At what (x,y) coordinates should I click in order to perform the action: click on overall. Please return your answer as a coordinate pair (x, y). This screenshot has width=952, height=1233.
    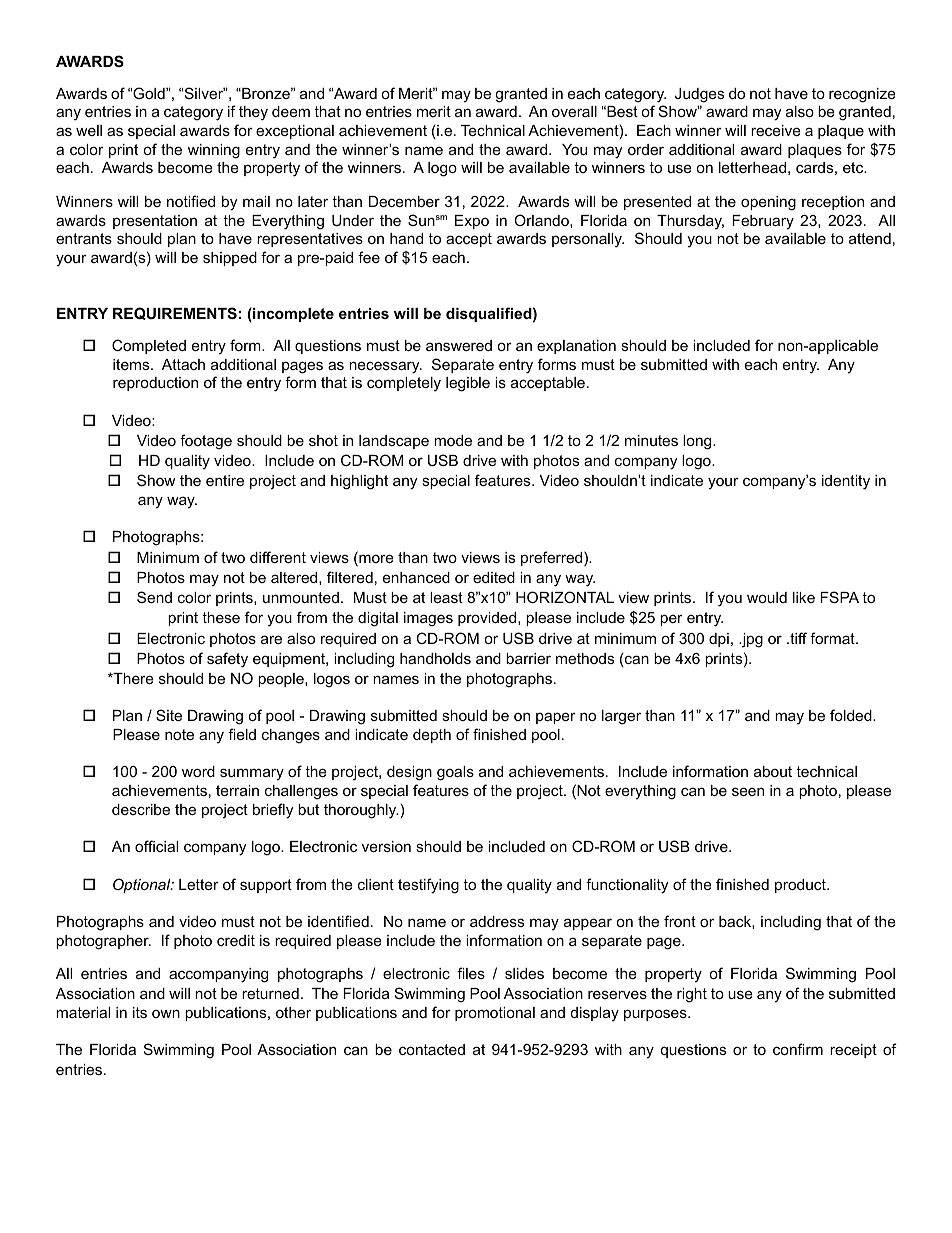
    Looking at the image, I should click on (574, 111).
